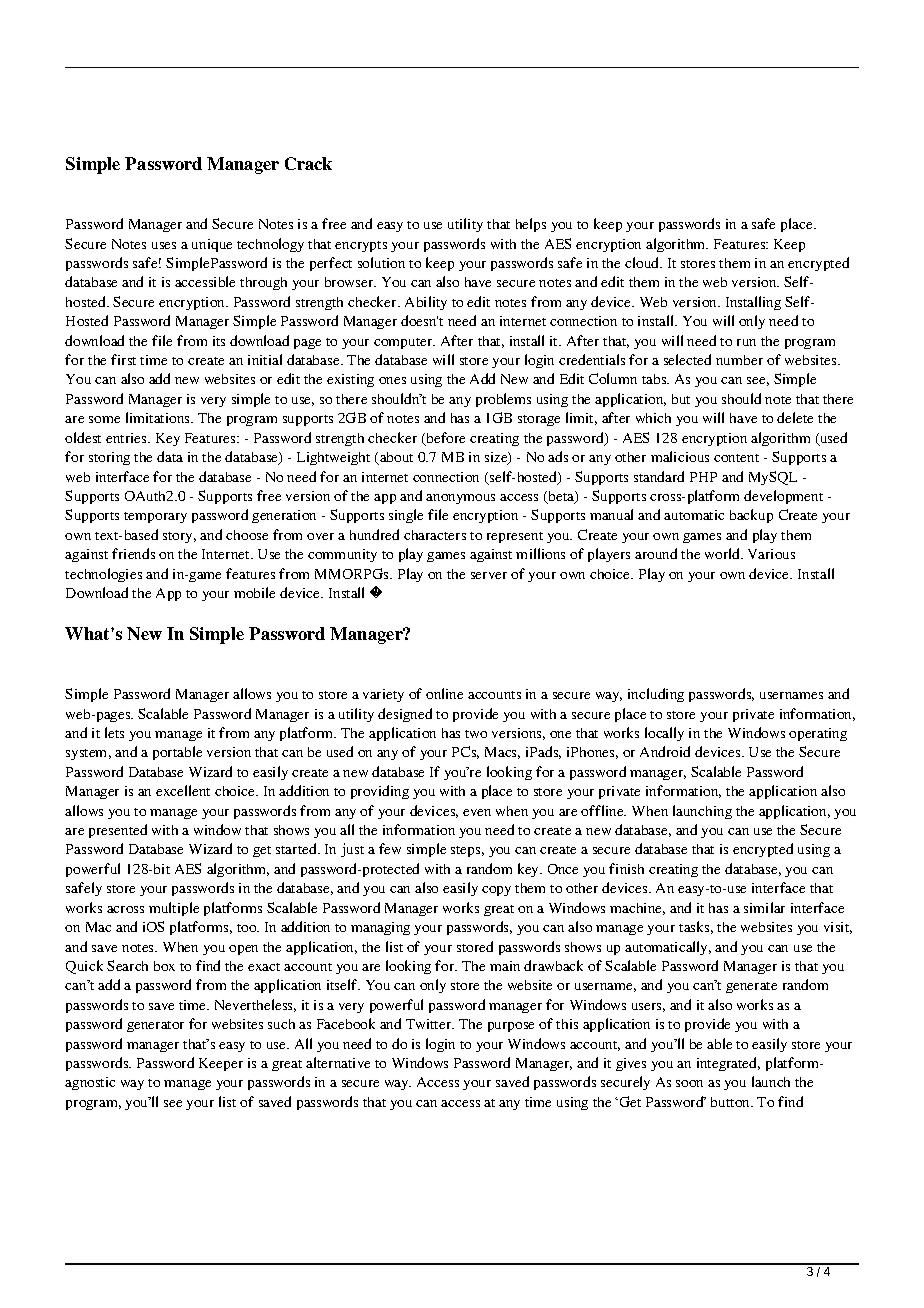 The width and height of the screenshot is (924, 1308). What do you see at coordinates (643, 262) in the screenshot?
I see `cloud` at bounding box center [643, 262].
